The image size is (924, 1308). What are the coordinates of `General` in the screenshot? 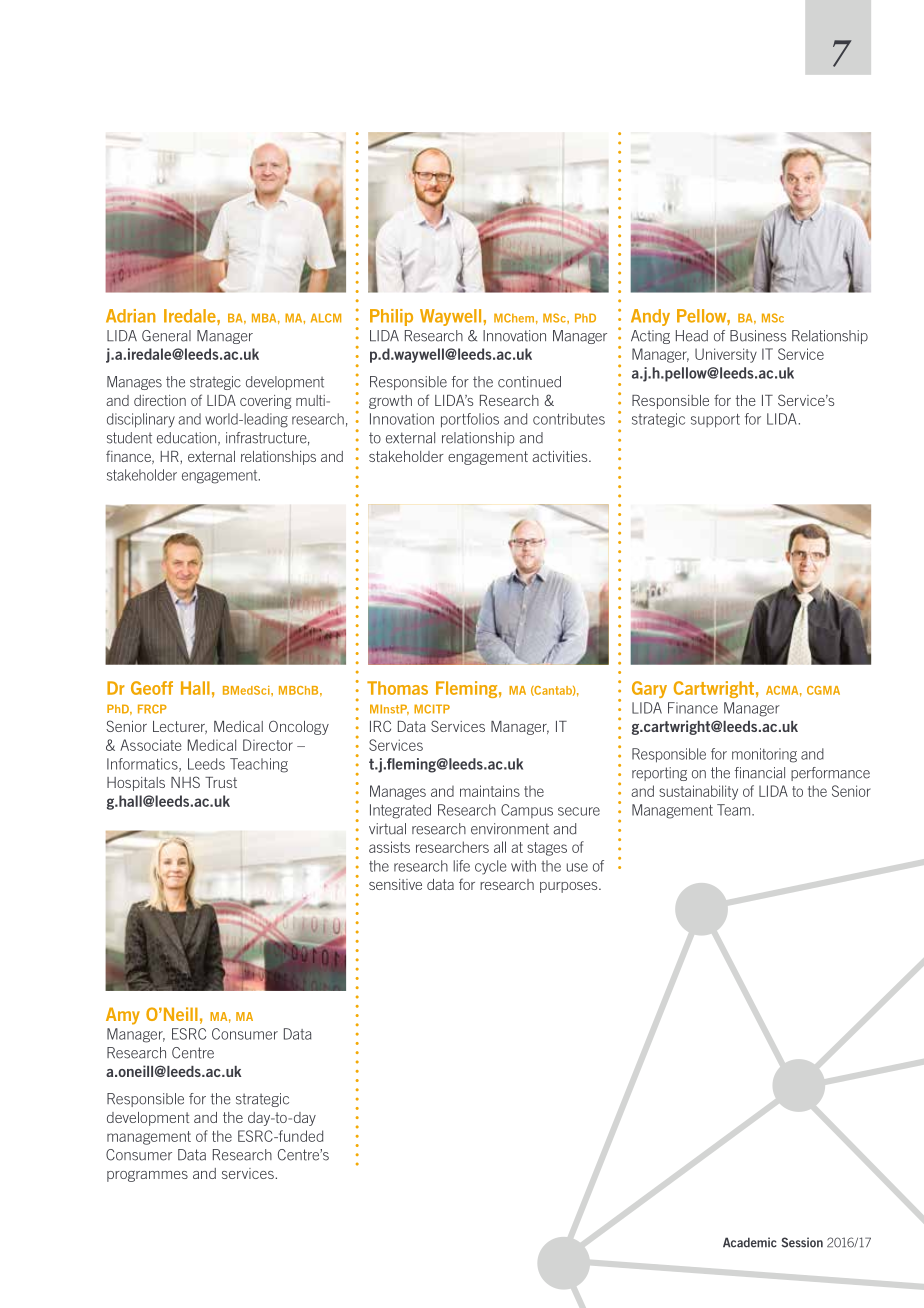 It's located at (166, 336).
